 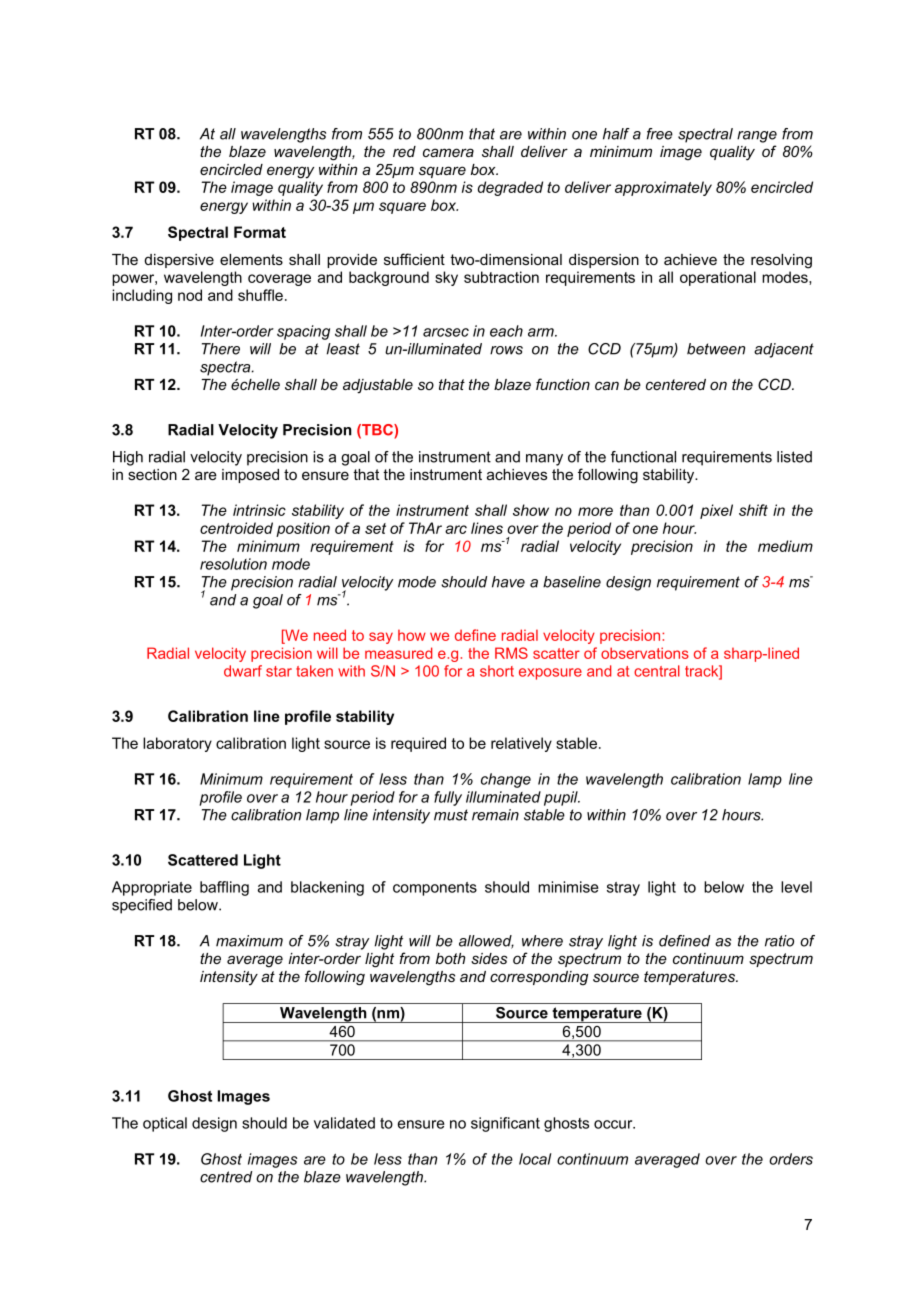 What do you see at coordinates (716, 349) in the page?
I see `between` at bounding box center [716, 349].
